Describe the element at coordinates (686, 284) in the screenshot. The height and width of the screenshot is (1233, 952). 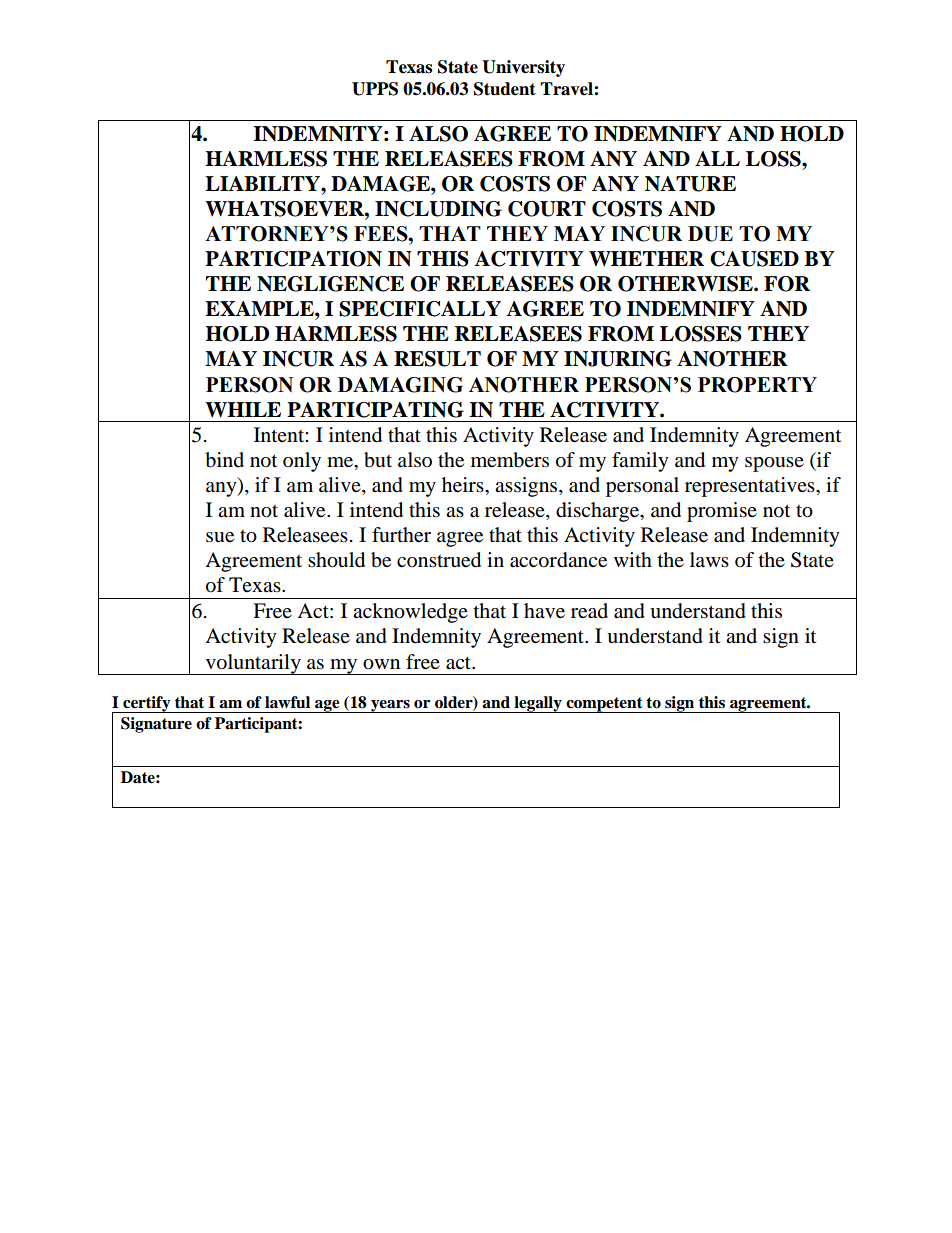
I see `OTHERWISE` at that location.
